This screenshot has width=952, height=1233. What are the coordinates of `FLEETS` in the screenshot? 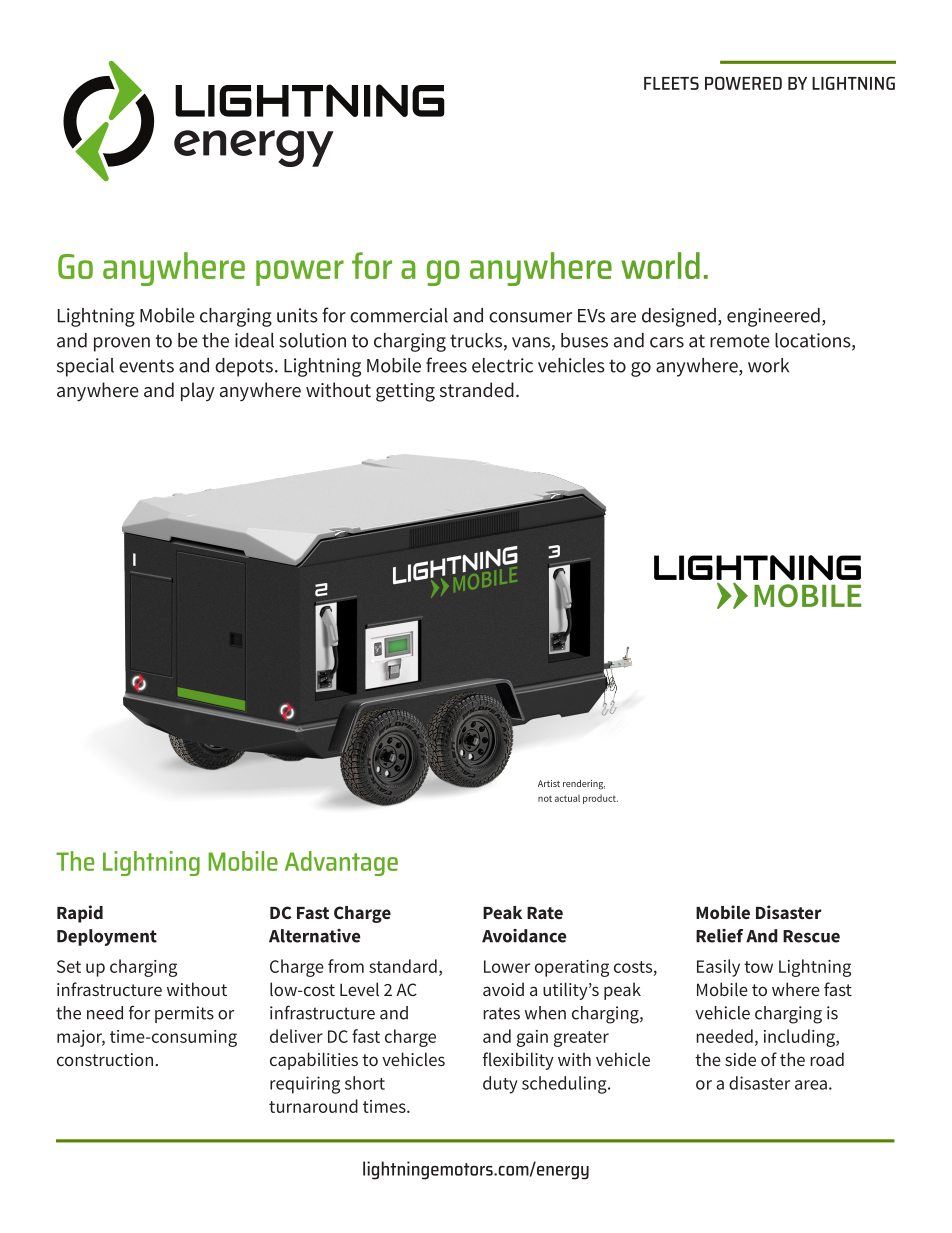 It's located at (671, 83).
